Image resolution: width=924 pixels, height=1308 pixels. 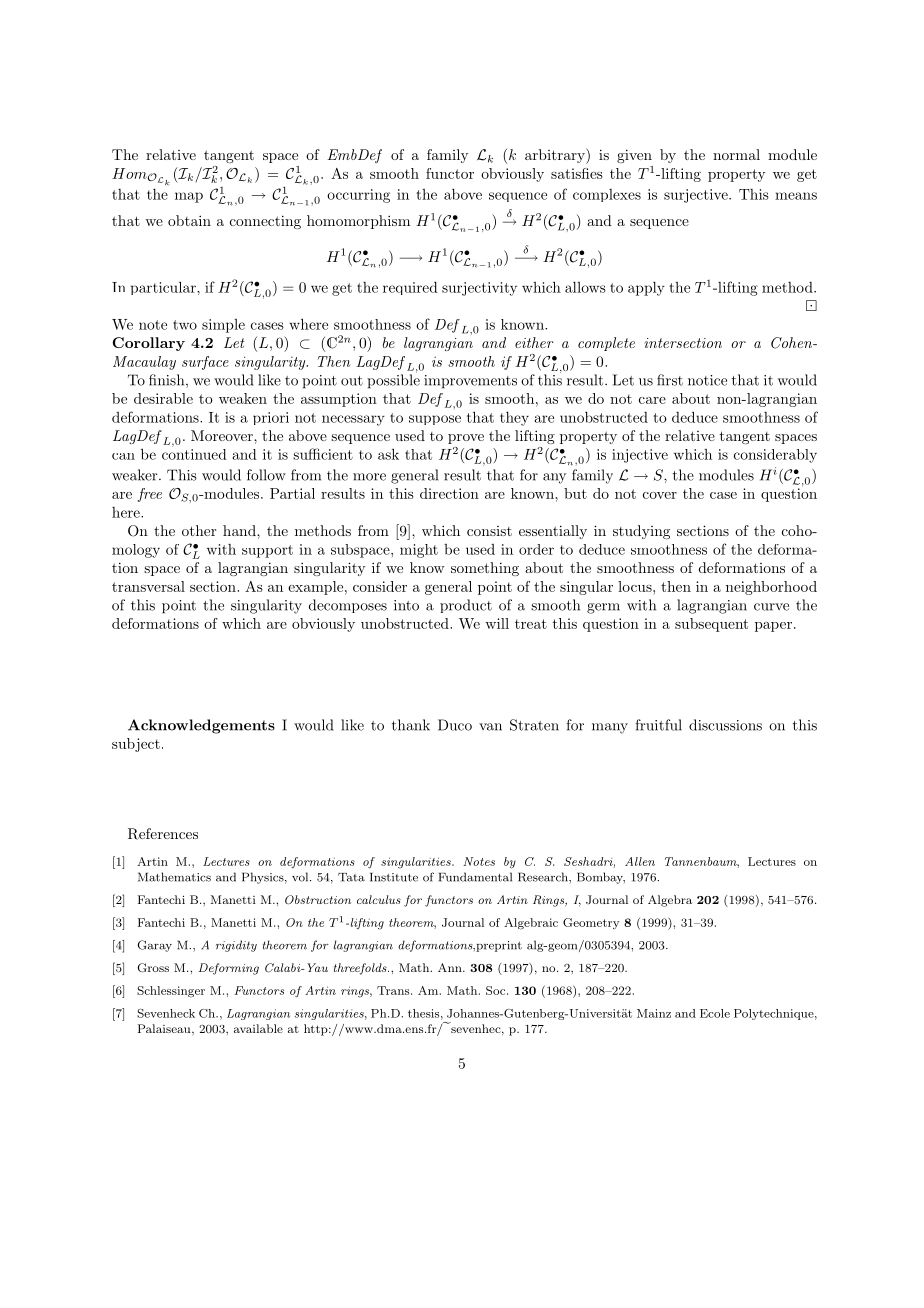 I want to click on subsequent, so click(x=711, y=625).
